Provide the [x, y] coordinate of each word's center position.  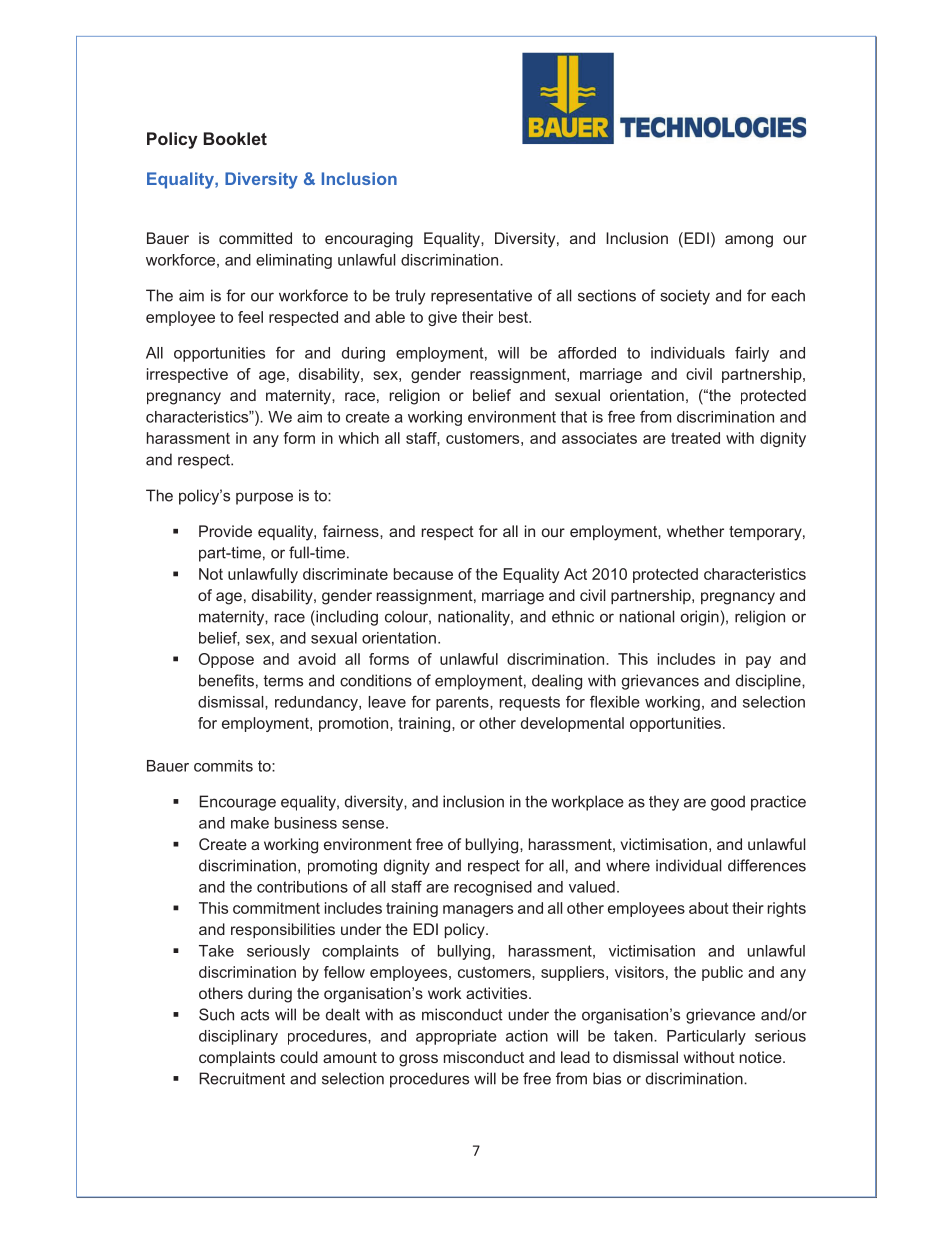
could [299, 1057]
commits [223, 766]
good [728, 803]
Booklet [235, 138]
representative [481, 297]
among [749, 241]
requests [530, 703]
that [574, 417]
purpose [264, 498]
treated [695, 438]
